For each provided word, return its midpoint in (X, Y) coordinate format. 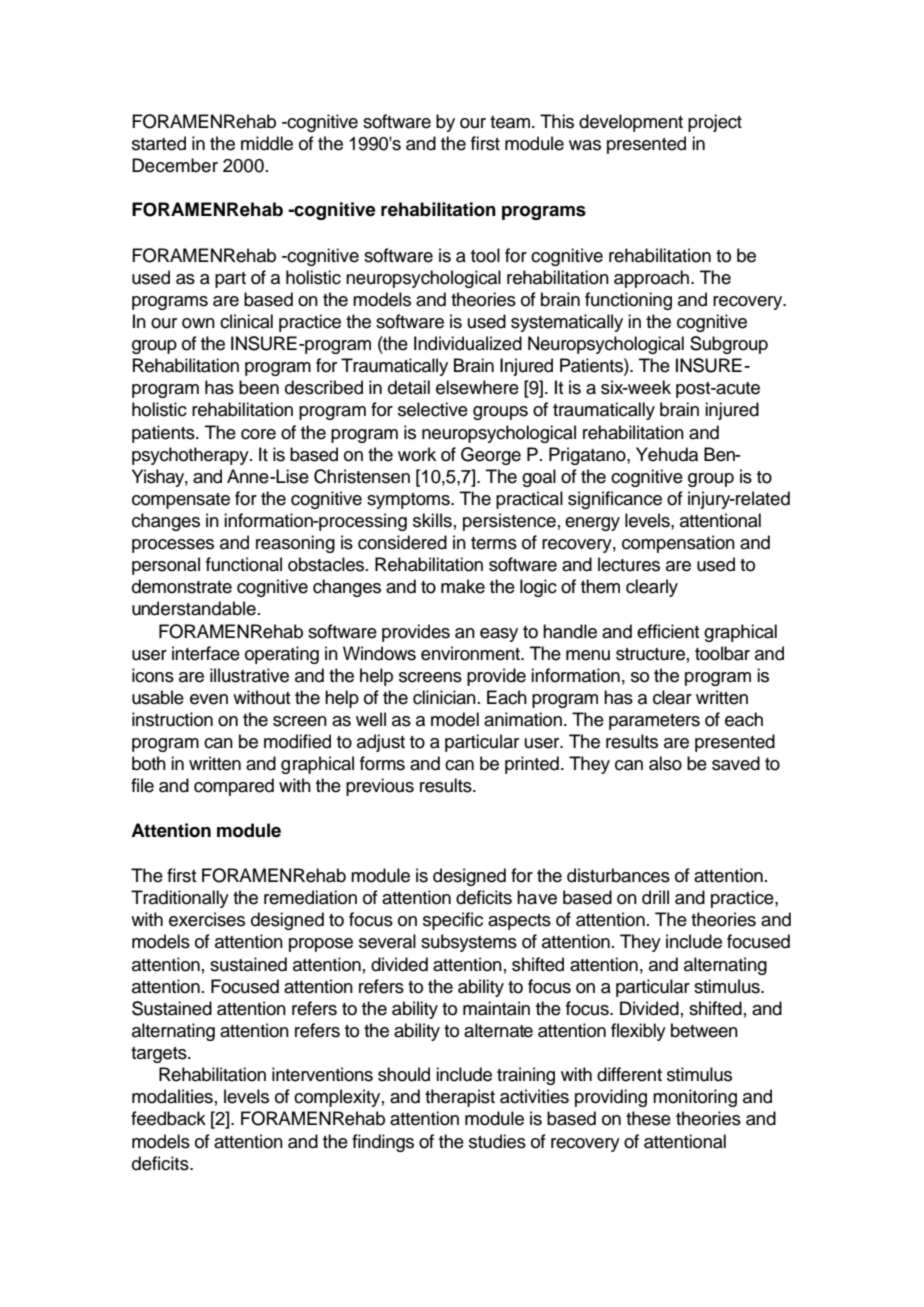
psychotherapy (191, 456)
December (175, 165)
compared (234, 787)
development (631, 123)
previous (380, 787)
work (417, 454)
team (510, 122)
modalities (172, 1096)
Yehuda (667, 454)
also (665, 763)
